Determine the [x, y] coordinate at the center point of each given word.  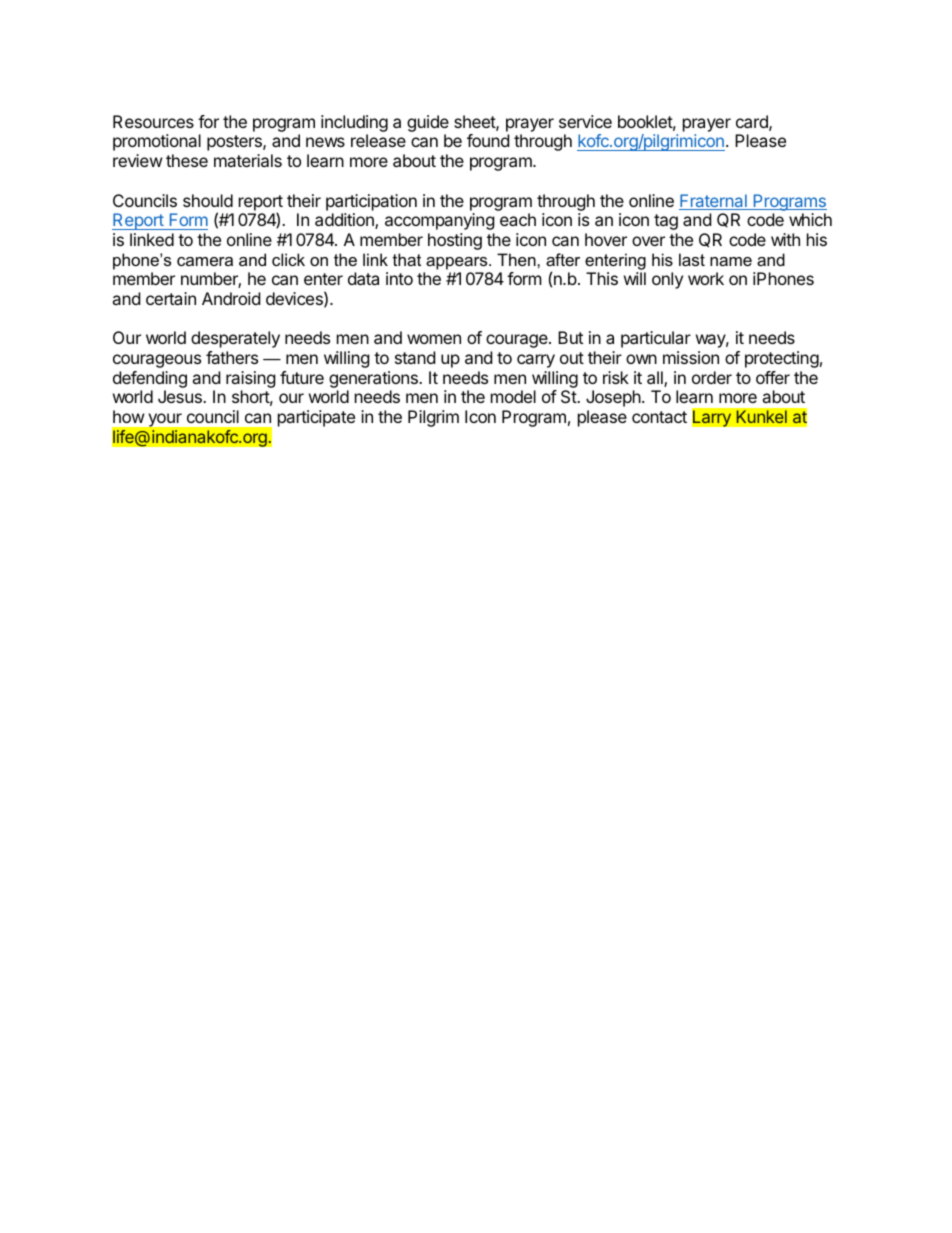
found [488, 140]
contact [659, 417]
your [165, 420]
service [585, 121]
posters [235, 143]
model [513, 396]
